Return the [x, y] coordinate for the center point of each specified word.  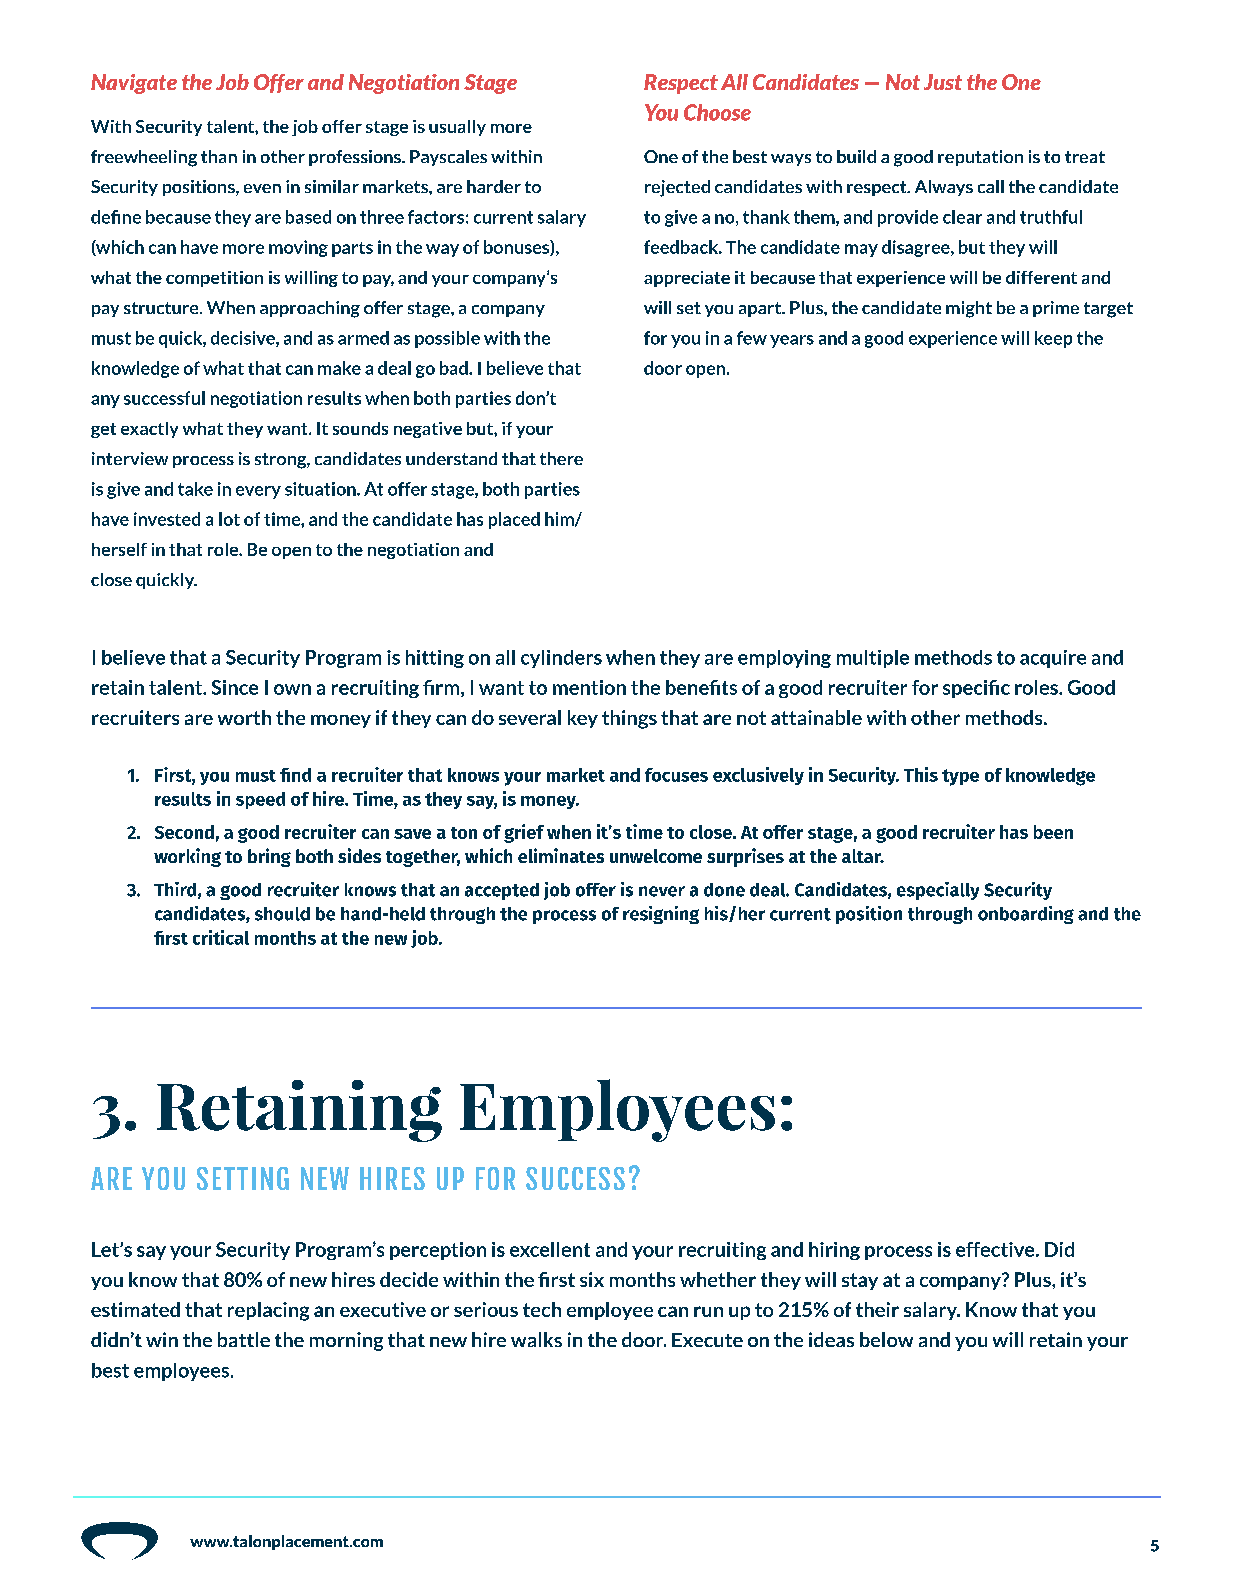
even [262, 188]
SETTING [243, 1178]
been [1053, 832]
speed [260, 800]
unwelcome [656, 856]
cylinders [561, 659]
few [752, 338]
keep [1053, 339]
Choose [717, 112]
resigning [661, 915]
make [339, 368]
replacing [268, 1311]
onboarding [1026, 915]
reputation [980, 158]
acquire [1053, 659]
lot [229, 519]
